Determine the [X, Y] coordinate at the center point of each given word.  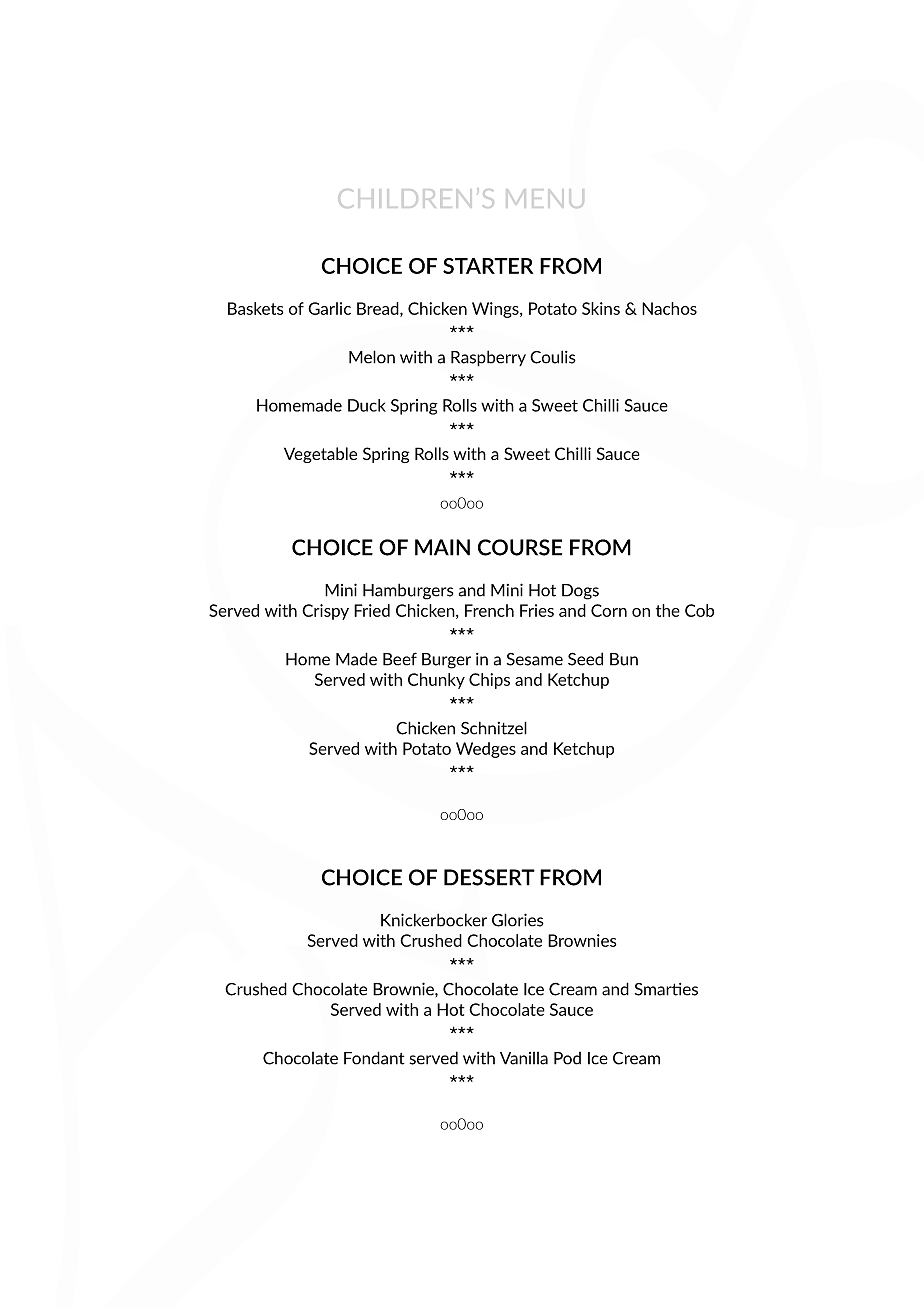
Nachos [669, 308]
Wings [496, 310]
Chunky [436, 681]
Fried [372, 610]
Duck [367, 405]
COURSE [520, 547]
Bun [624, 659]
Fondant [374, 1058]
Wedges [486, 750]
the [668, 610]
